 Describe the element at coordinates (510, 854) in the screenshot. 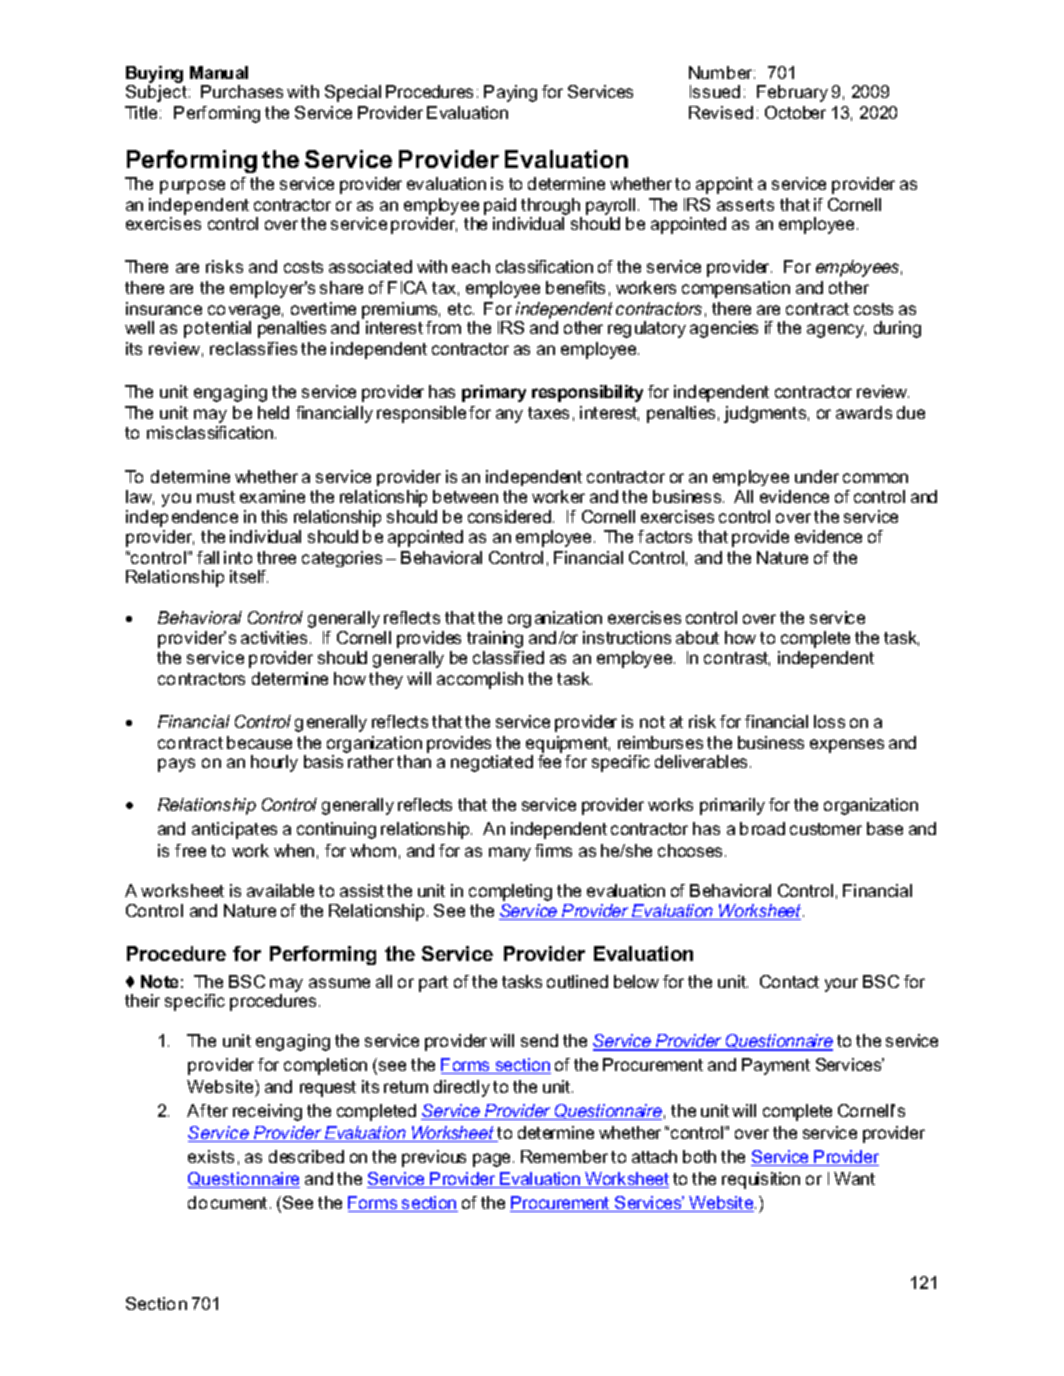

I see `many` at that location.
